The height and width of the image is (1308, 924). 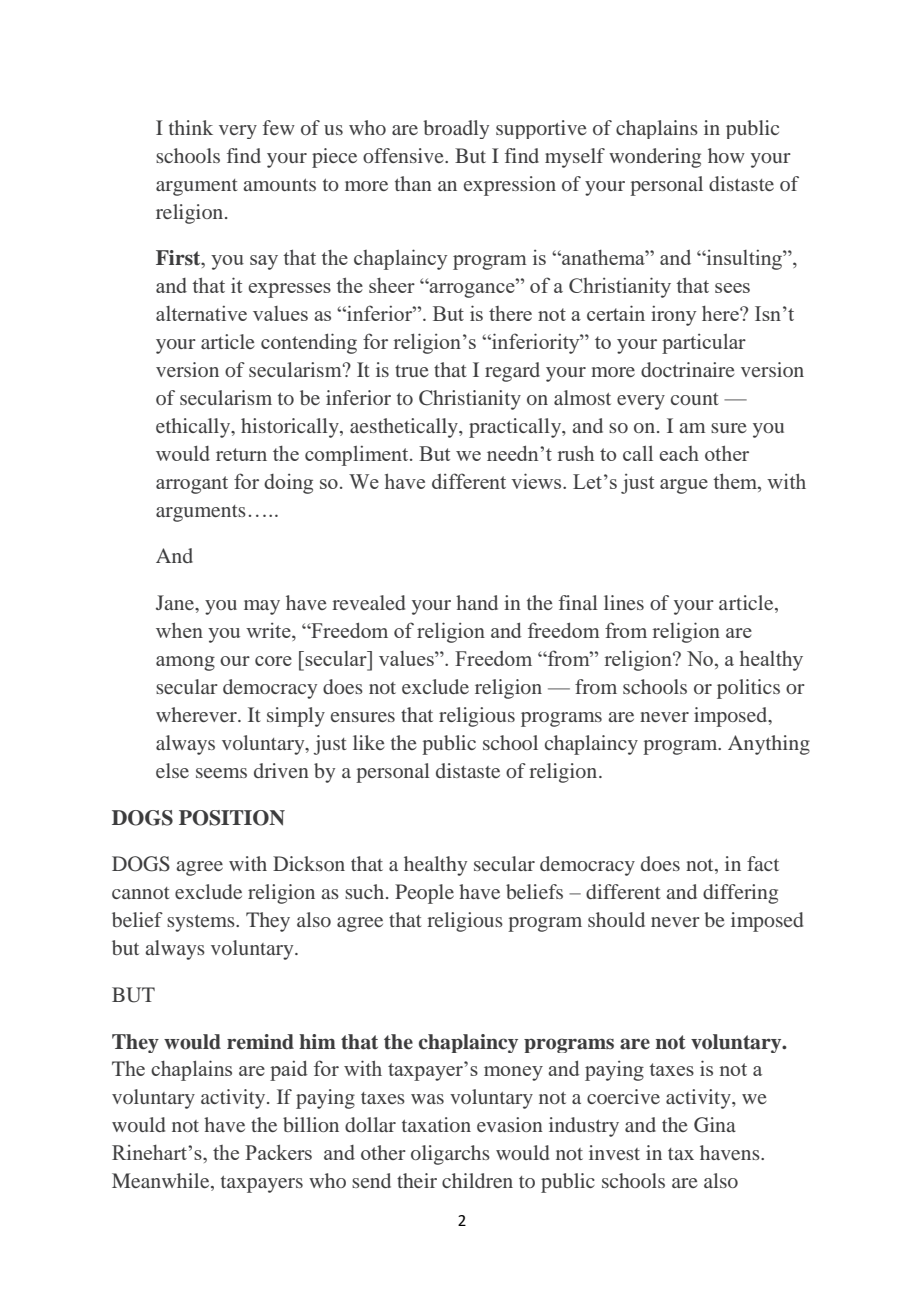 What do you see at coordinates (456, 129) in the image?
I see `broadly` at bounding box center [456, 129].
